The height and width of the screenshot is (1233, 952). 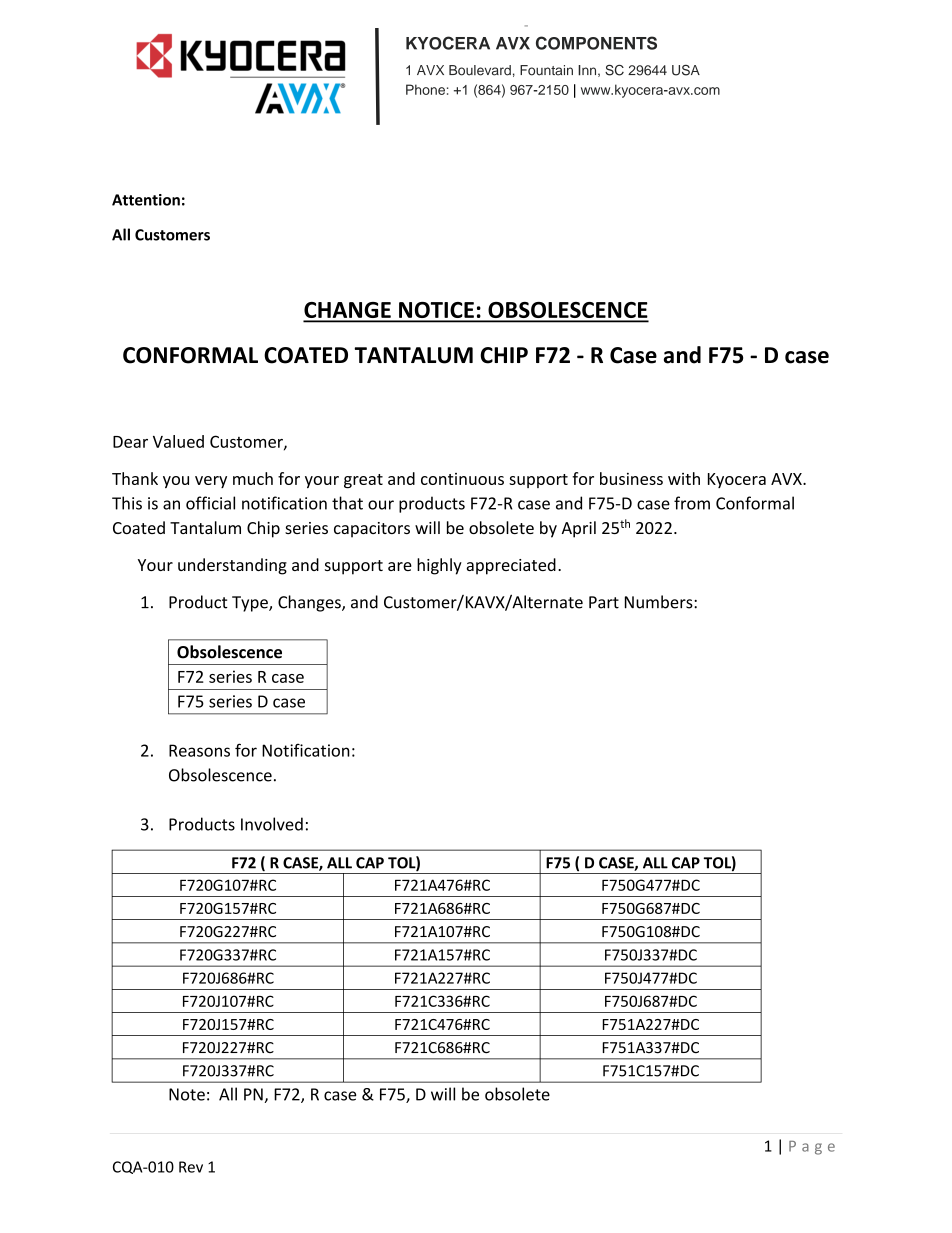 What do you see at coordinates (579, 529) in the screenshot?
I see `April` at bounding box center [579, 529].
